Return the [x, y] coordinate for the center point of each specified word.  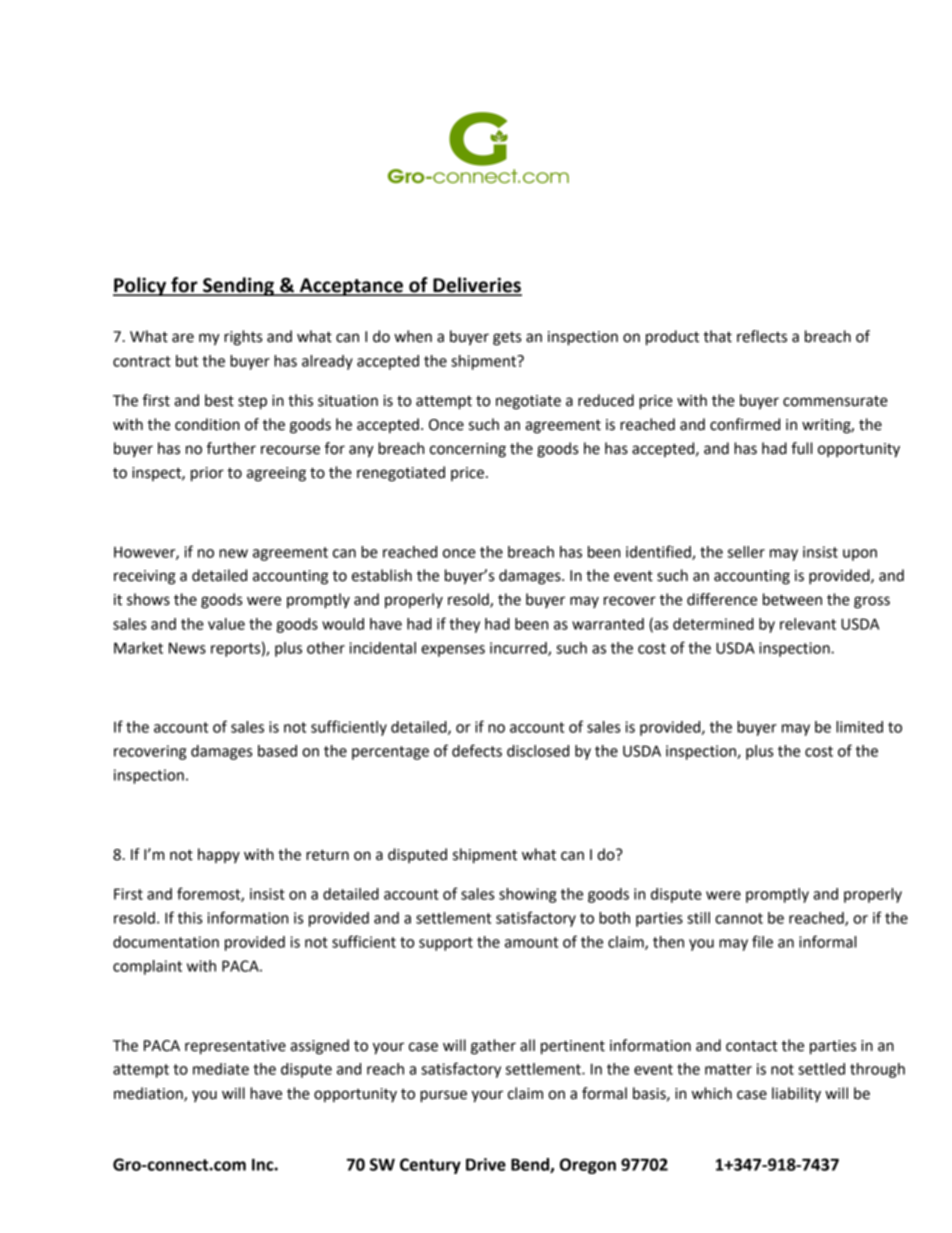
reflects [762, 336]
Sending [238, 286]
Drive [486, 1164]
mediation [149, 1094]
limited [859, 727]
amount [531, 942]
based [277, 751]
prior [207, 474]
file [762, 941]
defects [477, 750]
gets [507, 339]
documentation [166, 942]
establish [382, 575]
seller [746, 552]
